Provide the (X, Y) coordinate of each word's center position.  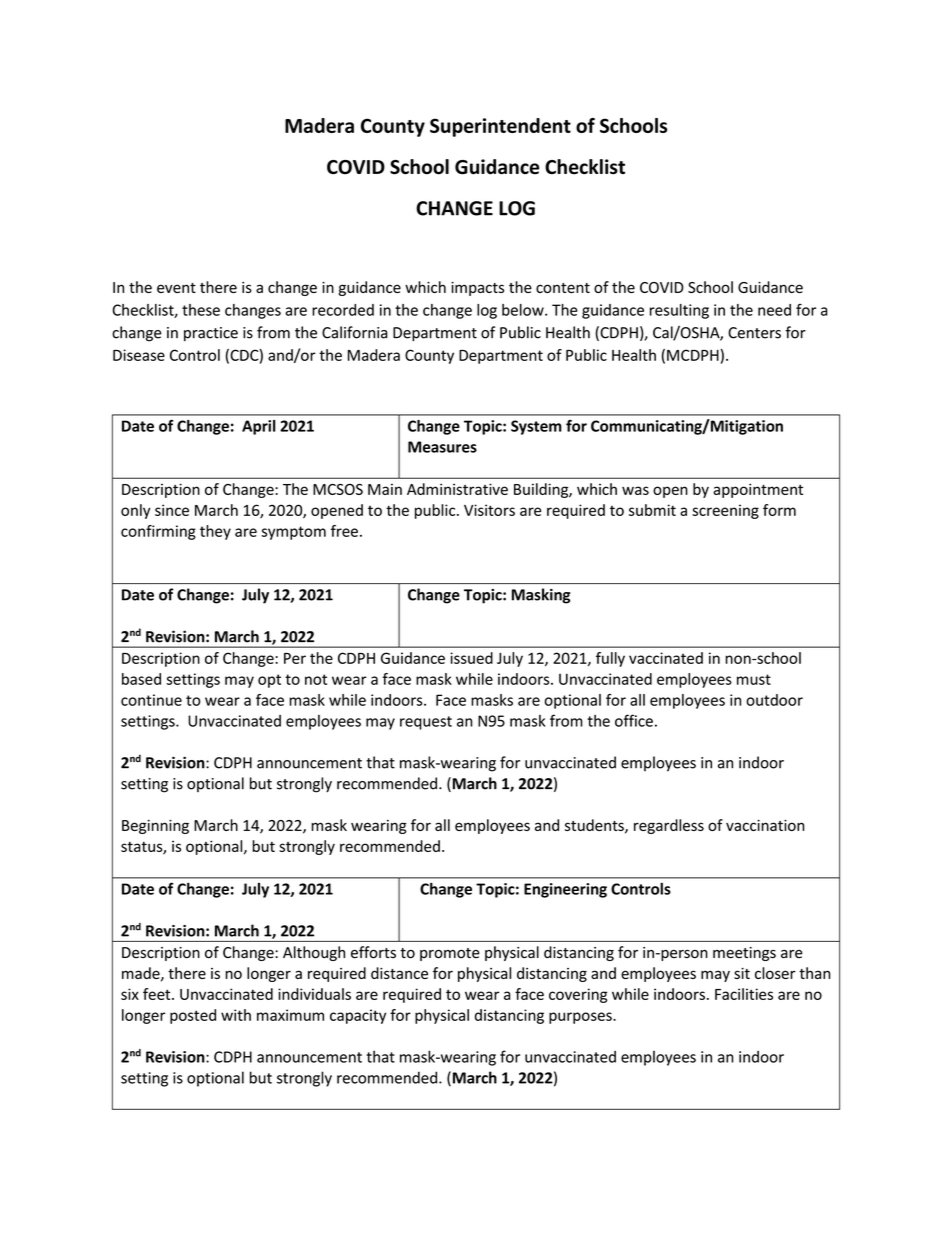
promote (450, 954)
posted (193, 1016)
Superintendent (500, 127)
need (774, 310)
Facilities (744, 994)
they (215, 532)
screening (725, 511)
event (176, 288)
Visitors (489, 510)
